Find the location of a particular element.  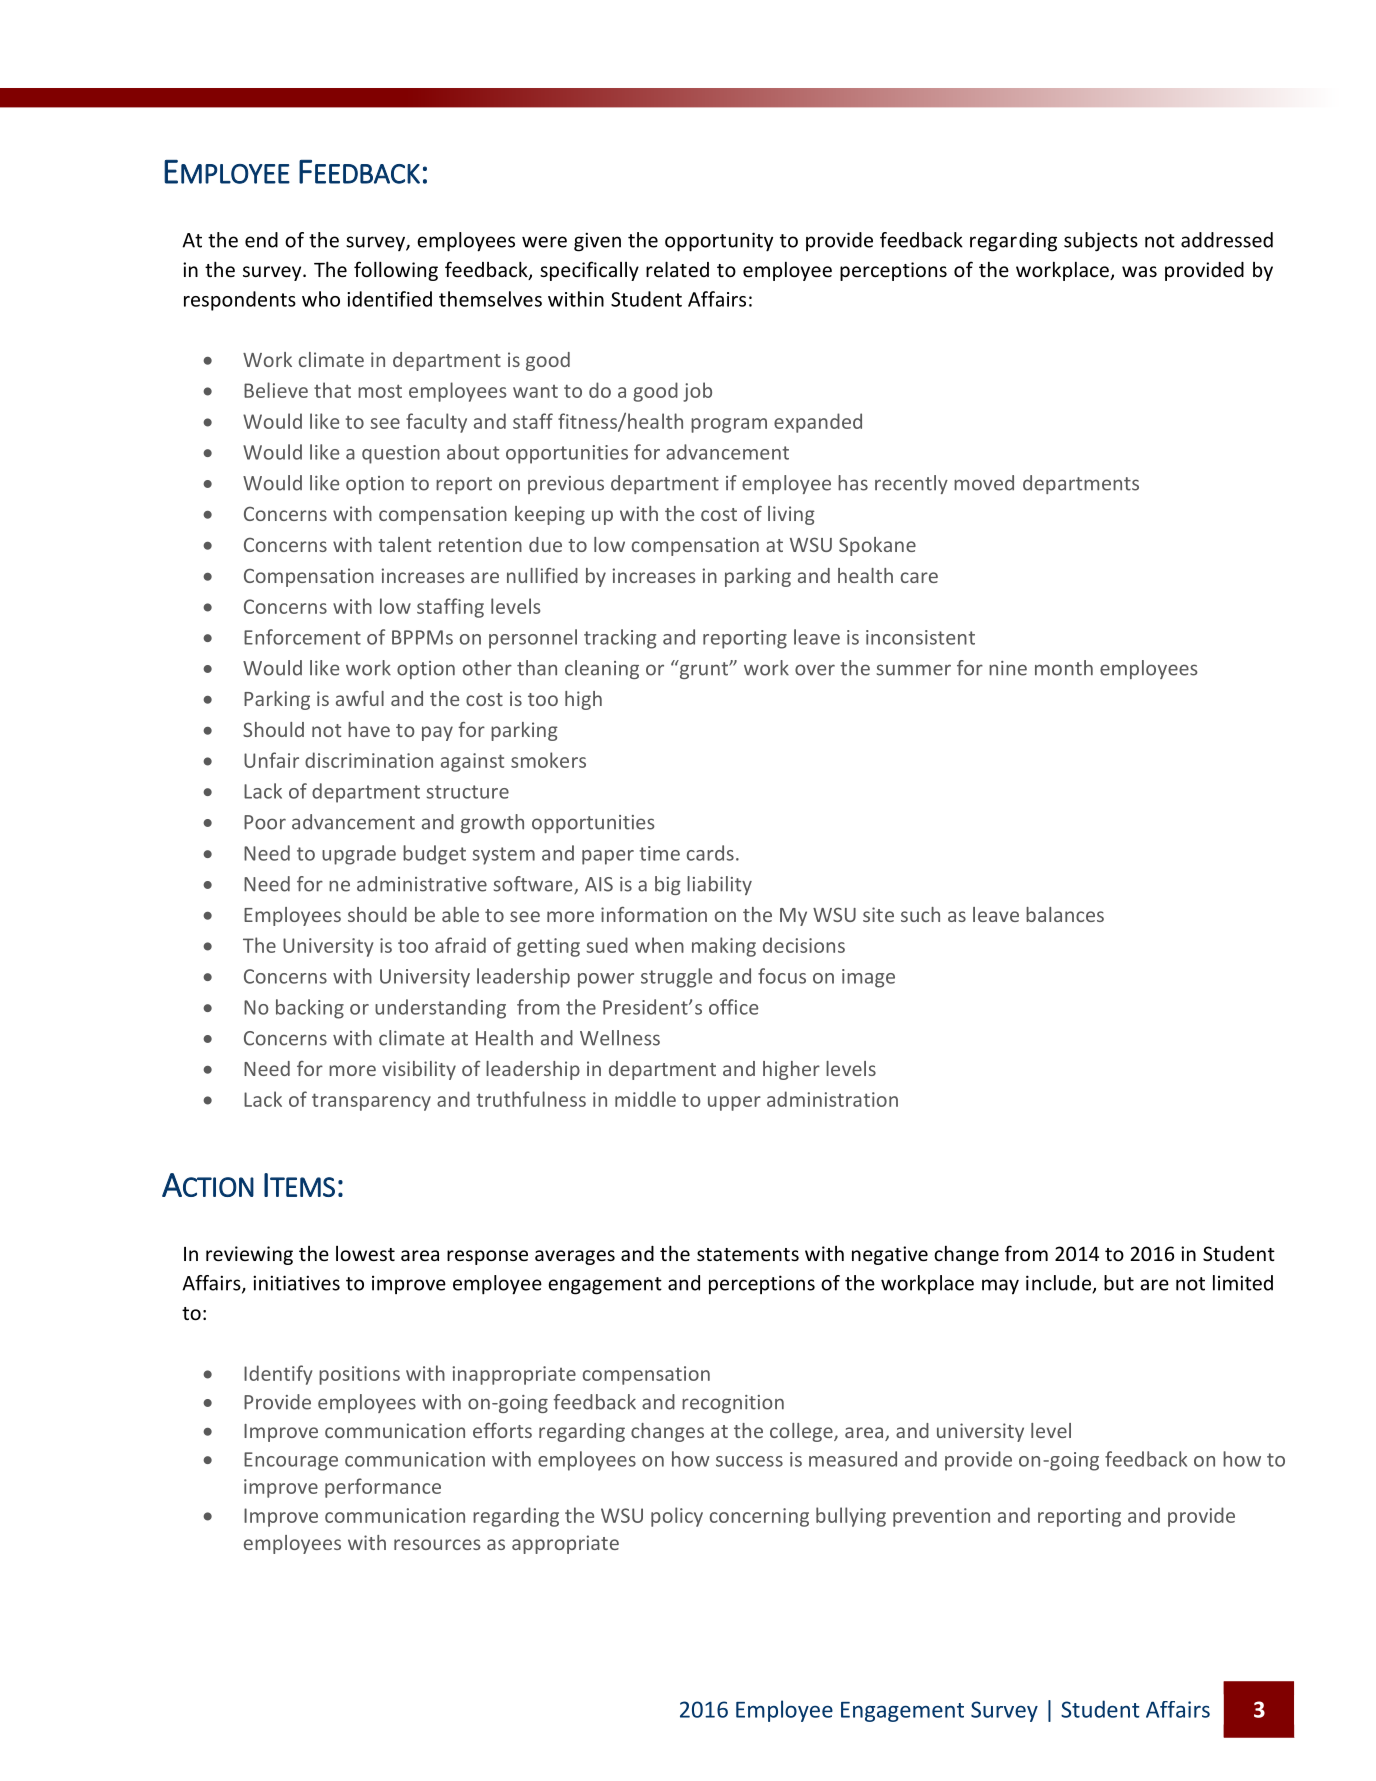

following is located at coordinates (396, 271).
